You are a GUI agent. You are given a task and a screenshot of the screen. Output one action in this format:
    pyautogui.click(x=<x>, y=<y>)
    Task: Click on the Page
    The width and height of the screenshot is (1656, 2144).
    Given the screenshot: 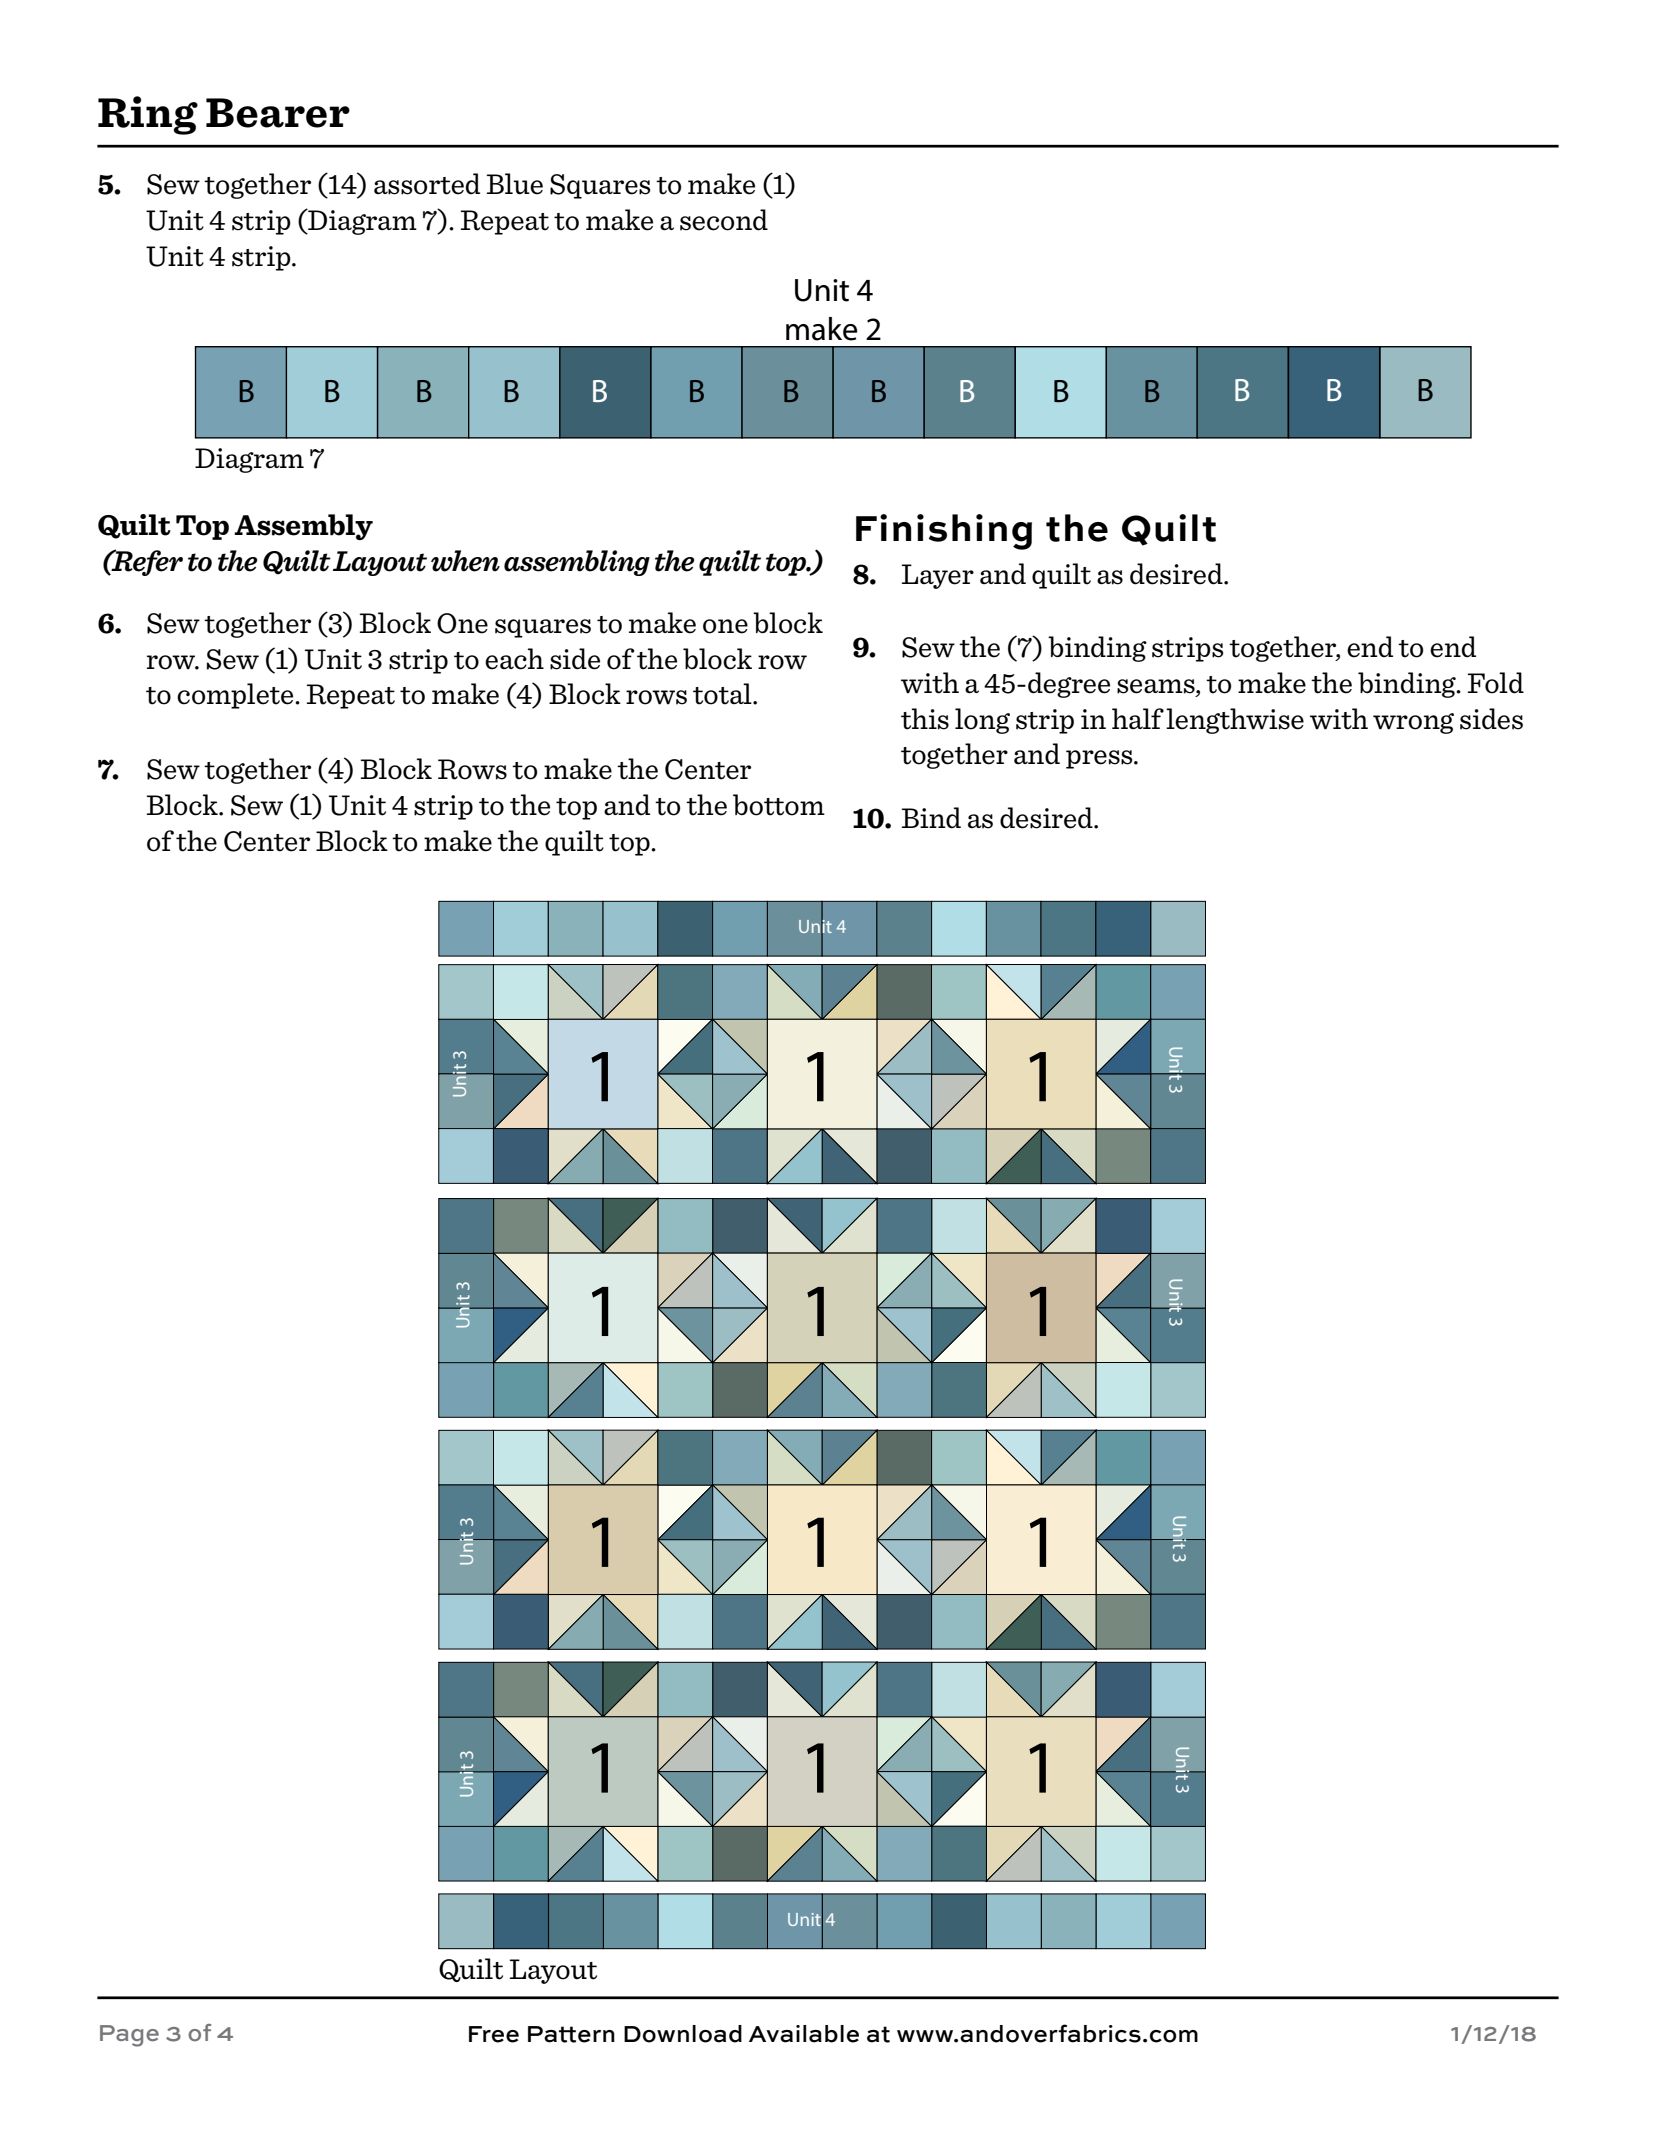 What is the action you would take?
    pyautogui.click(x=129, y=2036)
